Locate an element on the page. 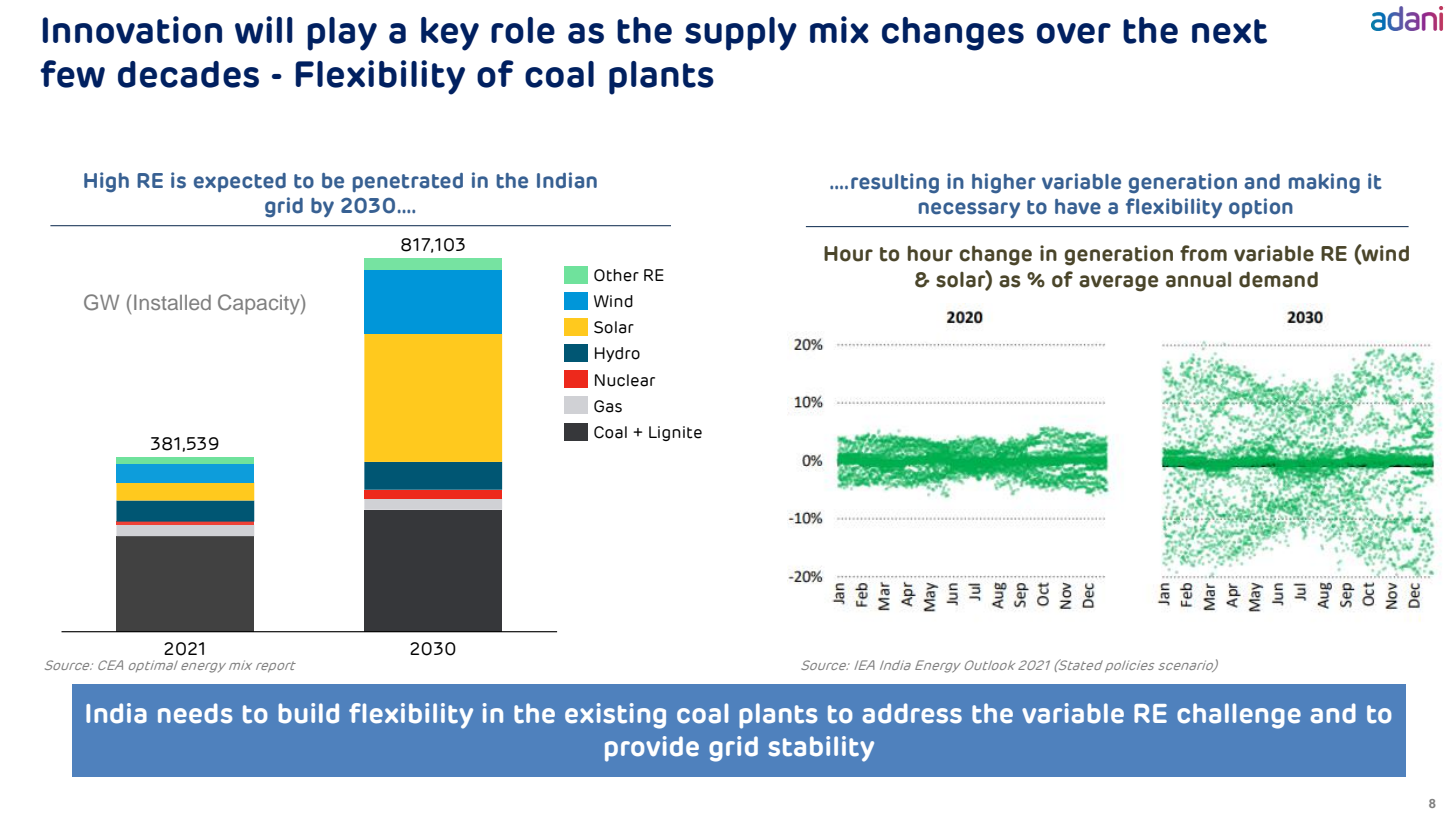  needs is located at coordinates (195, 713).
